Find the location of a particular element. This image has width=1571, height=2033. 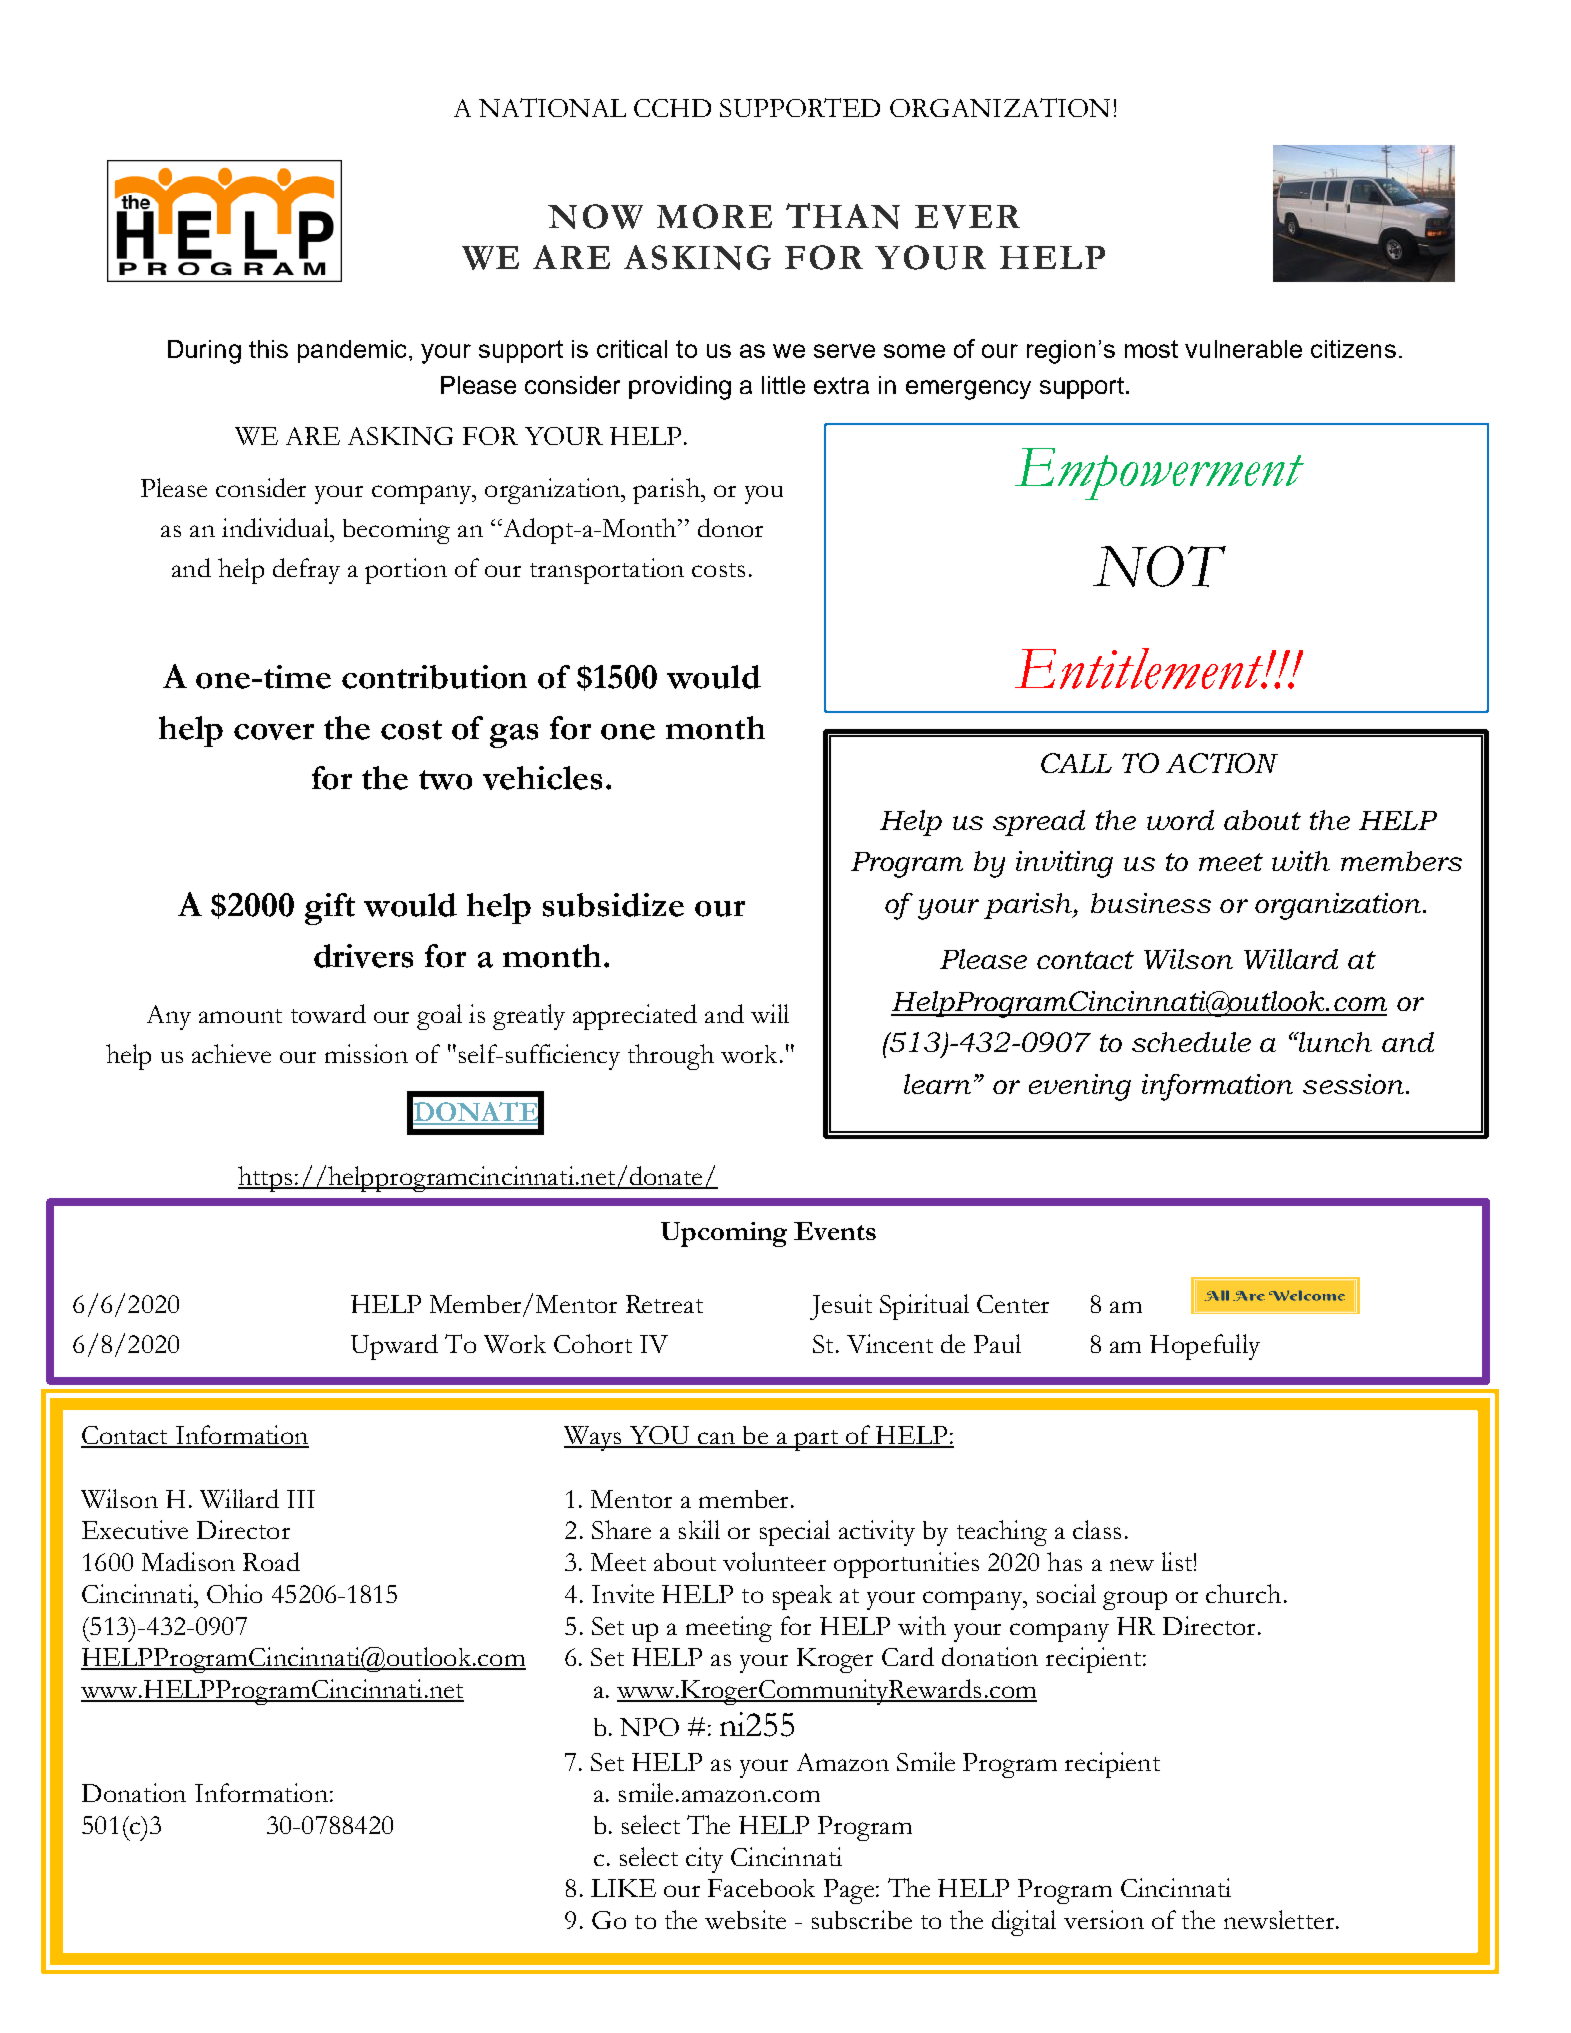

cover is located at coordinates (274, 732).
